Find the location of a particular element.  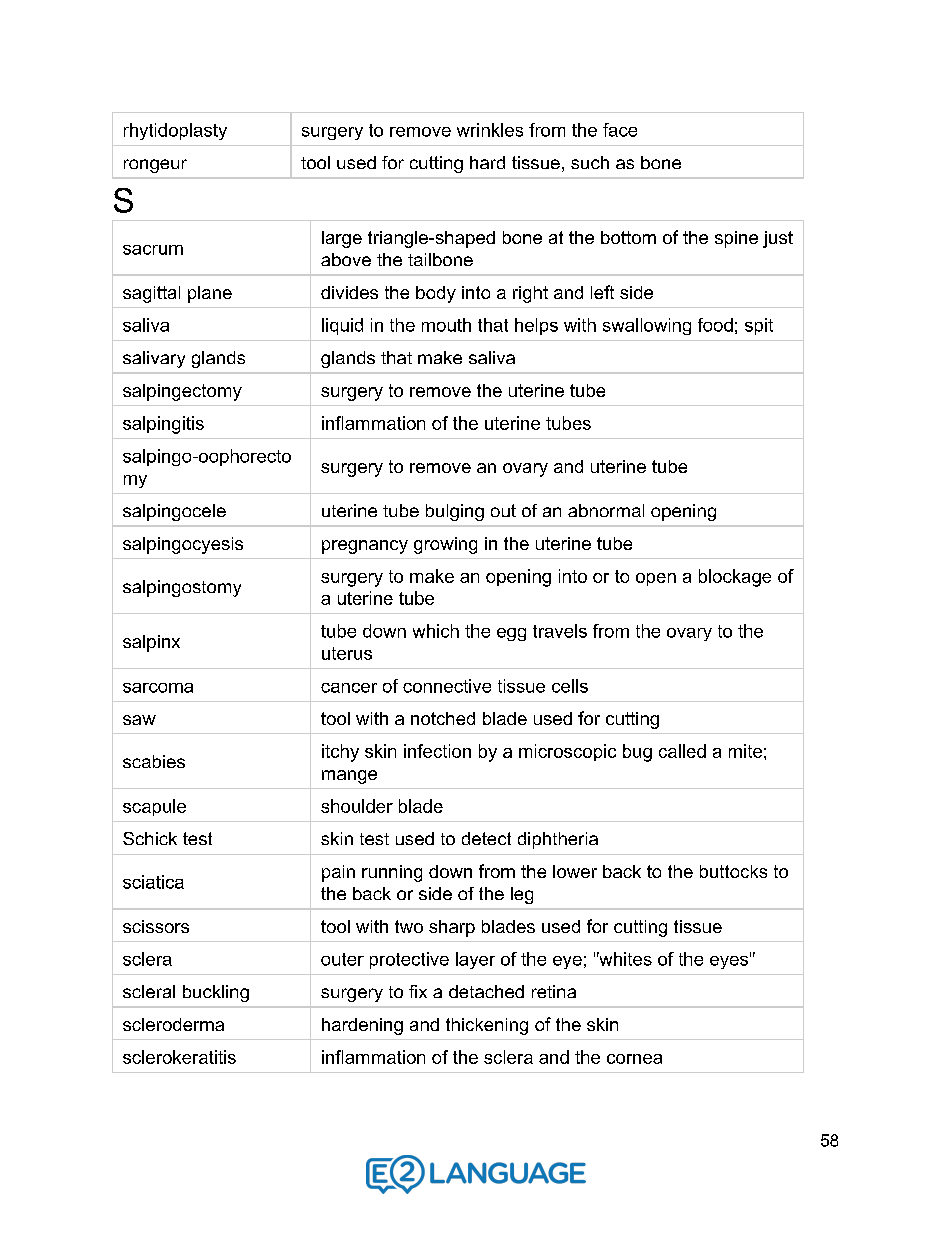

mouth is located at coordinates (446, 325).
